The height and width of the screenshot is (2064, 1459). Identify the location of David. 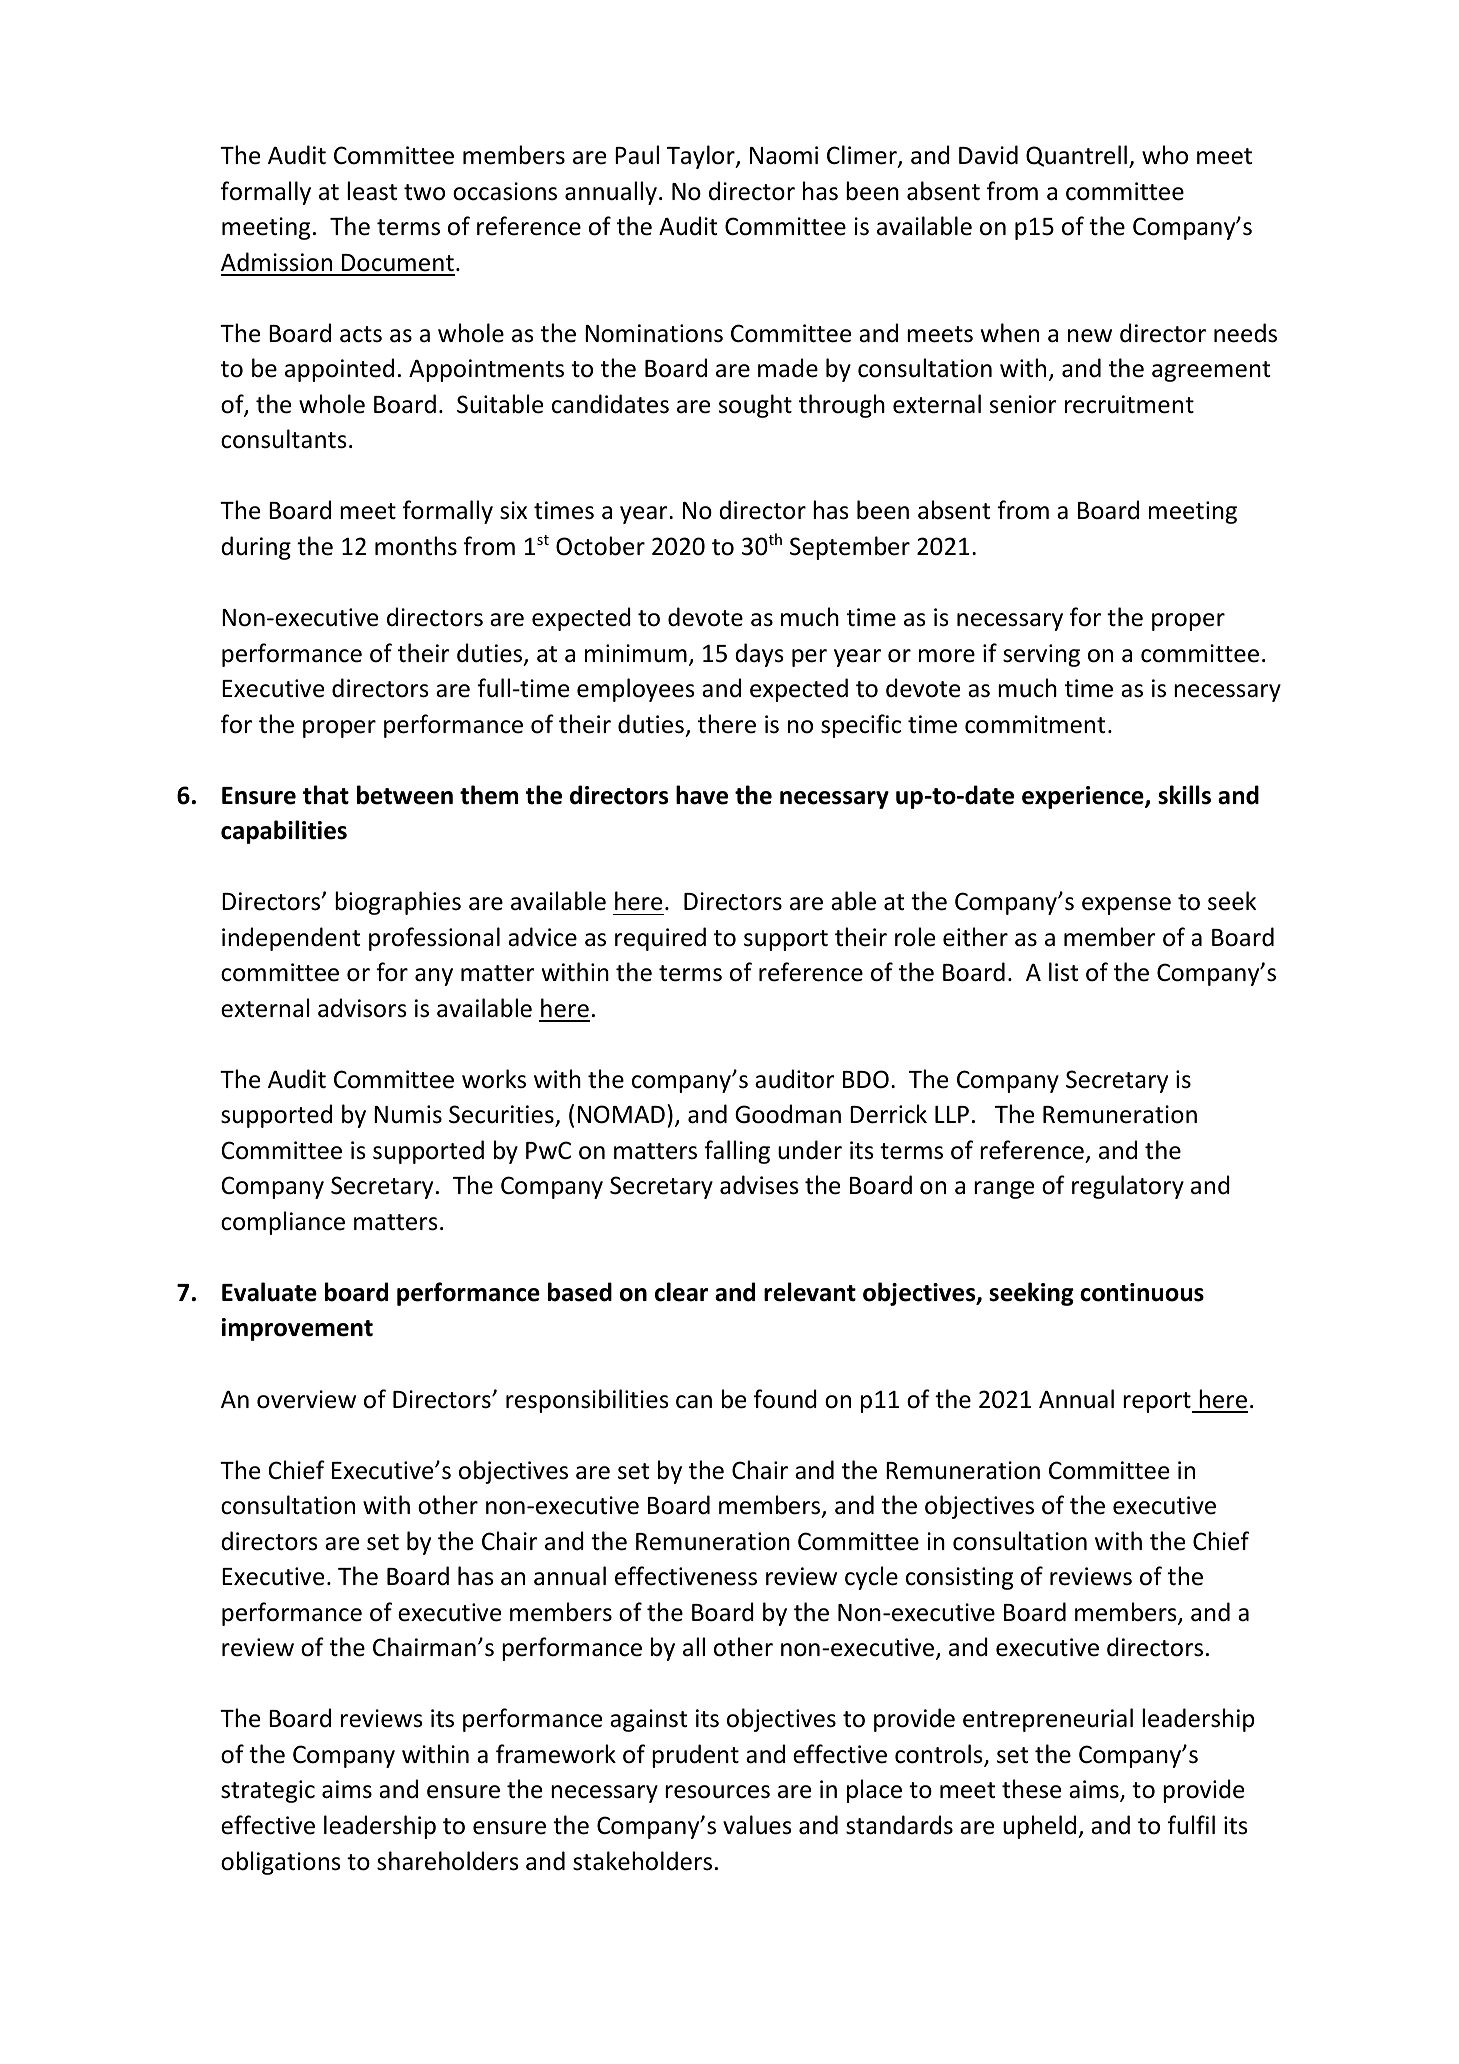
(988, 155).
